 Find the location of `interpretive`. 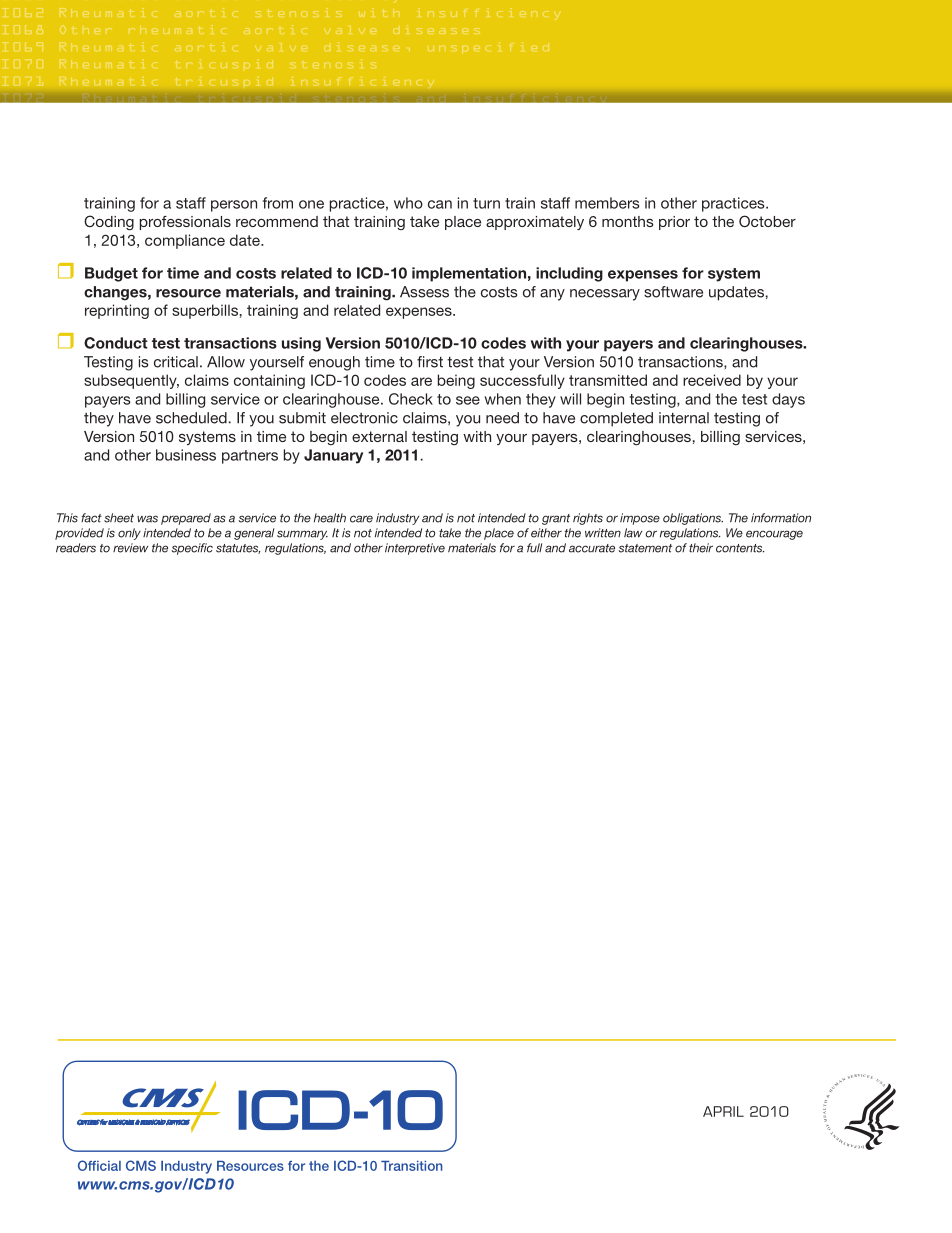

interpretive is located at coordinates (415, 549).
